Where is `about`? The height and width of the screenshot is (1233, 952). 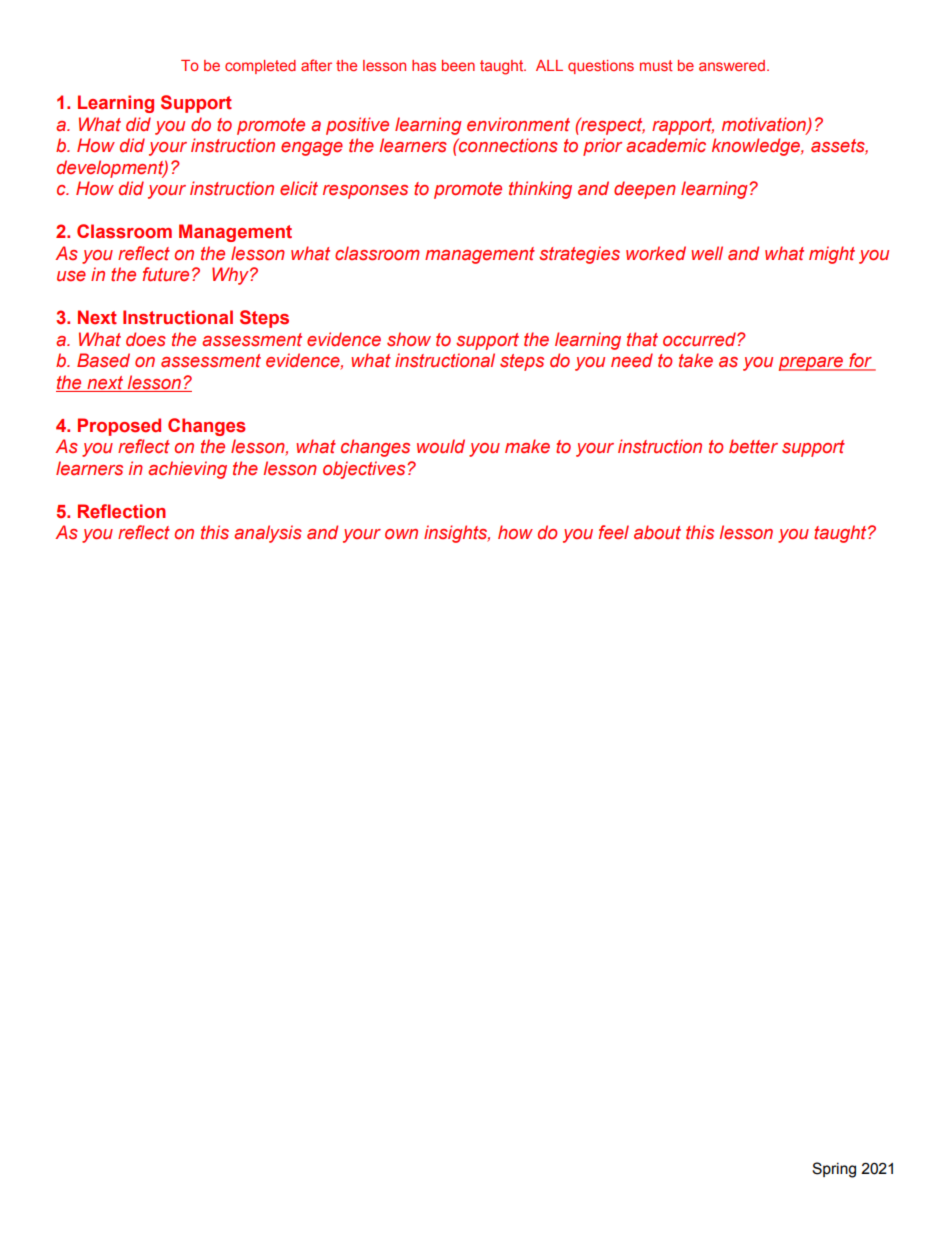 about is located at coordinates (657, 532).
